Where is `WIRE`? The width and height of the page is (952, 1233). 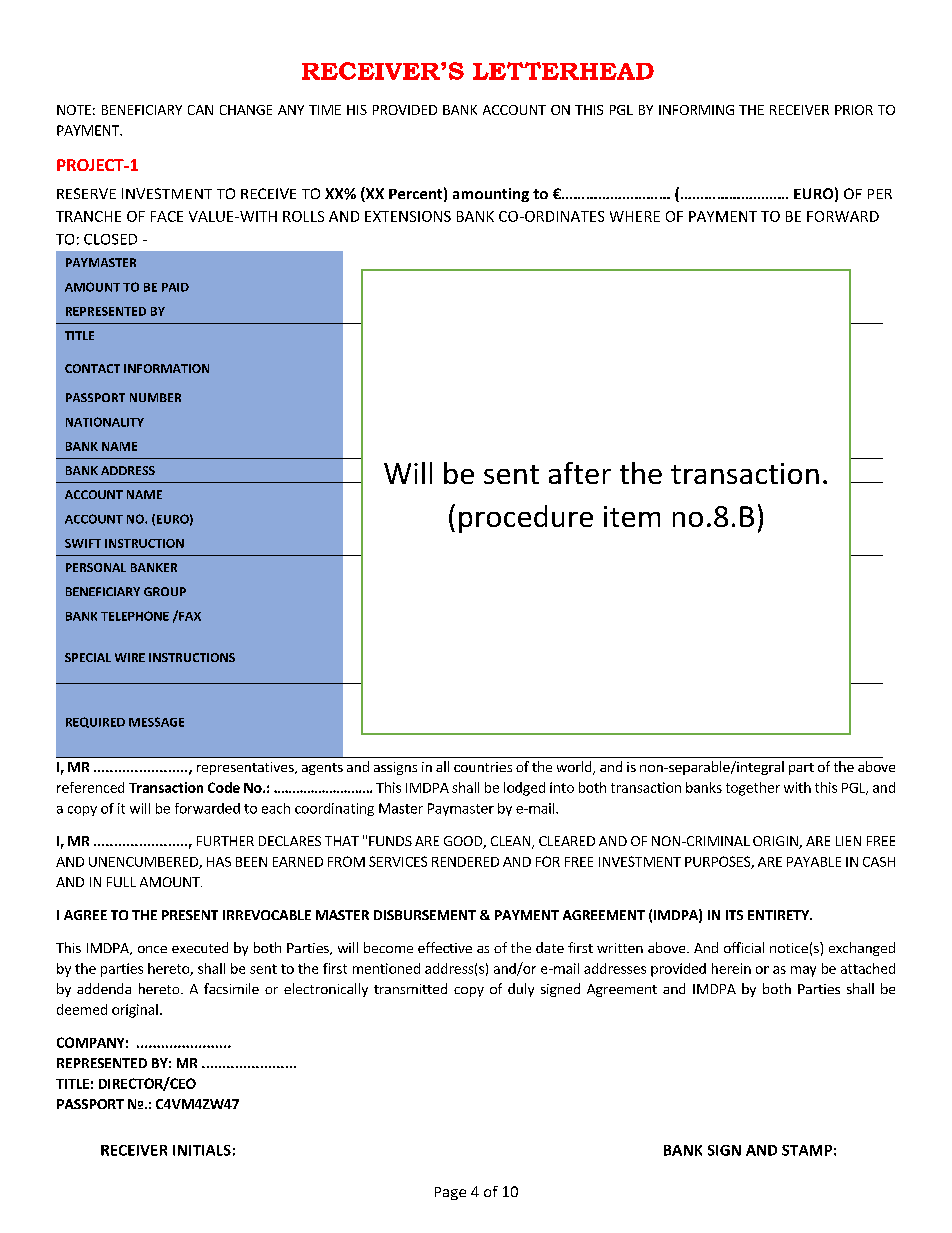
WIRE is located at coordinates (130, 657).
